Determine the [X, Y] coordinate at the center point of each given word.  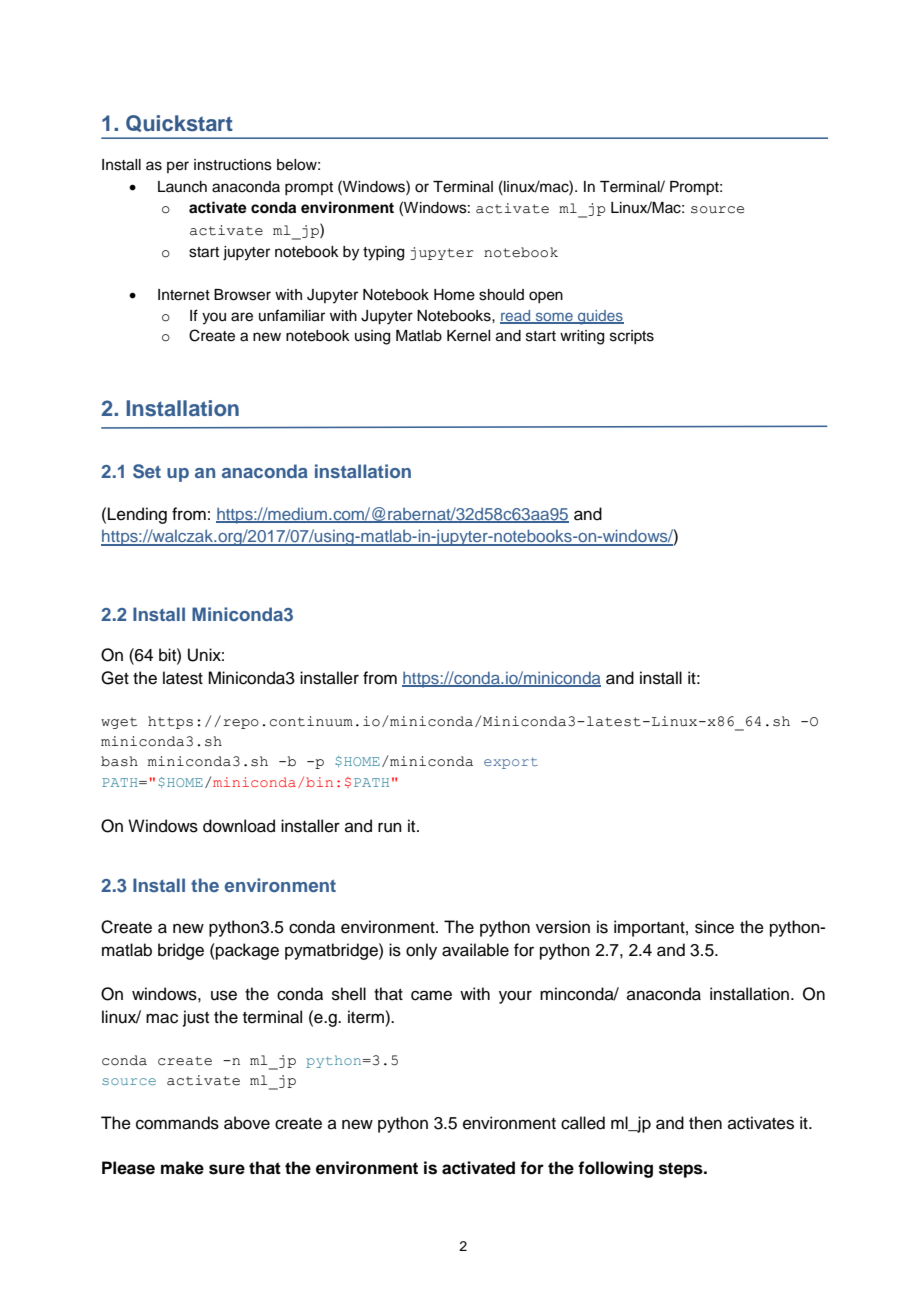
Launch [182, 187]
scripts [632, 337]
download [239, 826]
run [390, 827]
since [714, 927]
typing [383, 253]
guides [600, 317]
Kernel [468, 336]
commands [177, 1123]
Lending [137, 515]
